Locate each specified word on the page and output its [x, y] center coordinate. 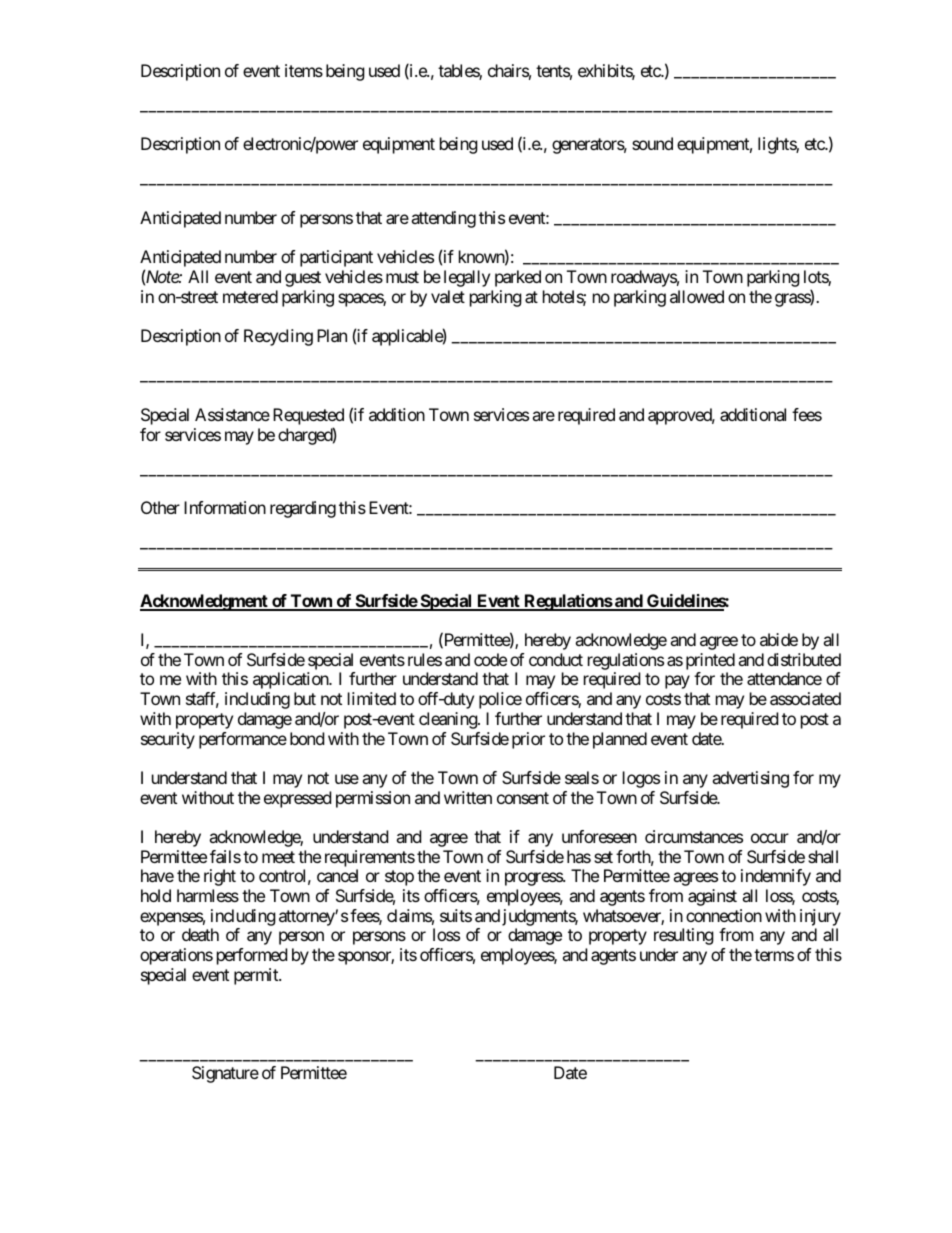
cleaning [449, 720]
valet [448, 296]
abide [779, 639]
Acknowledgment [205, 602]
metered [250, 296]
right [220, 877]
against [712, 897]
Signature [225, 1074]
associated [805, 698]
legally [467, 278]
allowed [697, 296]
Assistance [232, 414]
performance [243, 740]
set [603, 857]
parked [518, 278]
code [490, 659]
